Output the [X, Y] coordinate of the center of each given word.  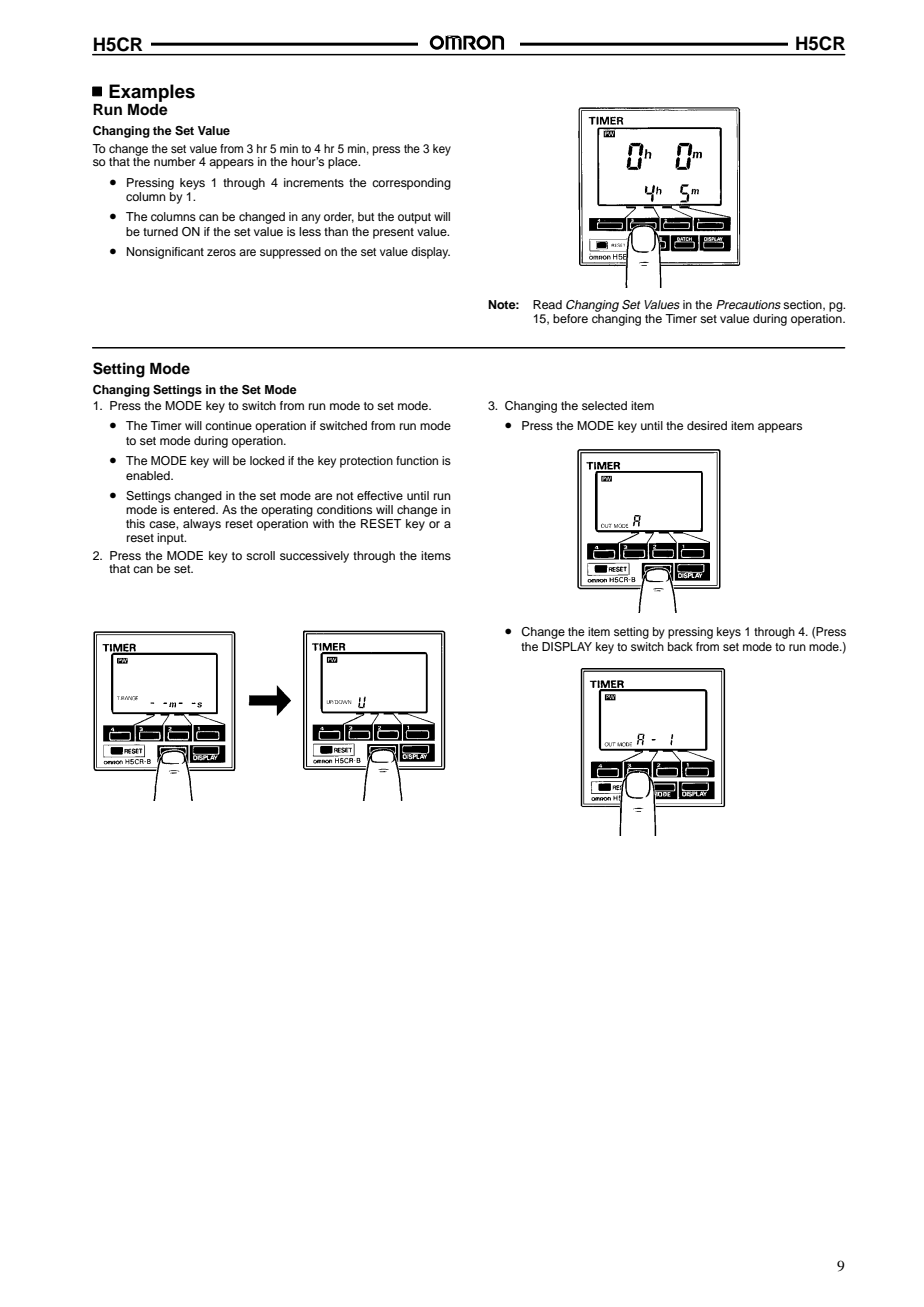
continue [228, 425]
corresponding [411, 184]
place [344, 163]
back [680, 646]
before [570, 318]
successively [314, 557]
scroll [260, 555]
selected [604, 405]
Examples [152, 93]
